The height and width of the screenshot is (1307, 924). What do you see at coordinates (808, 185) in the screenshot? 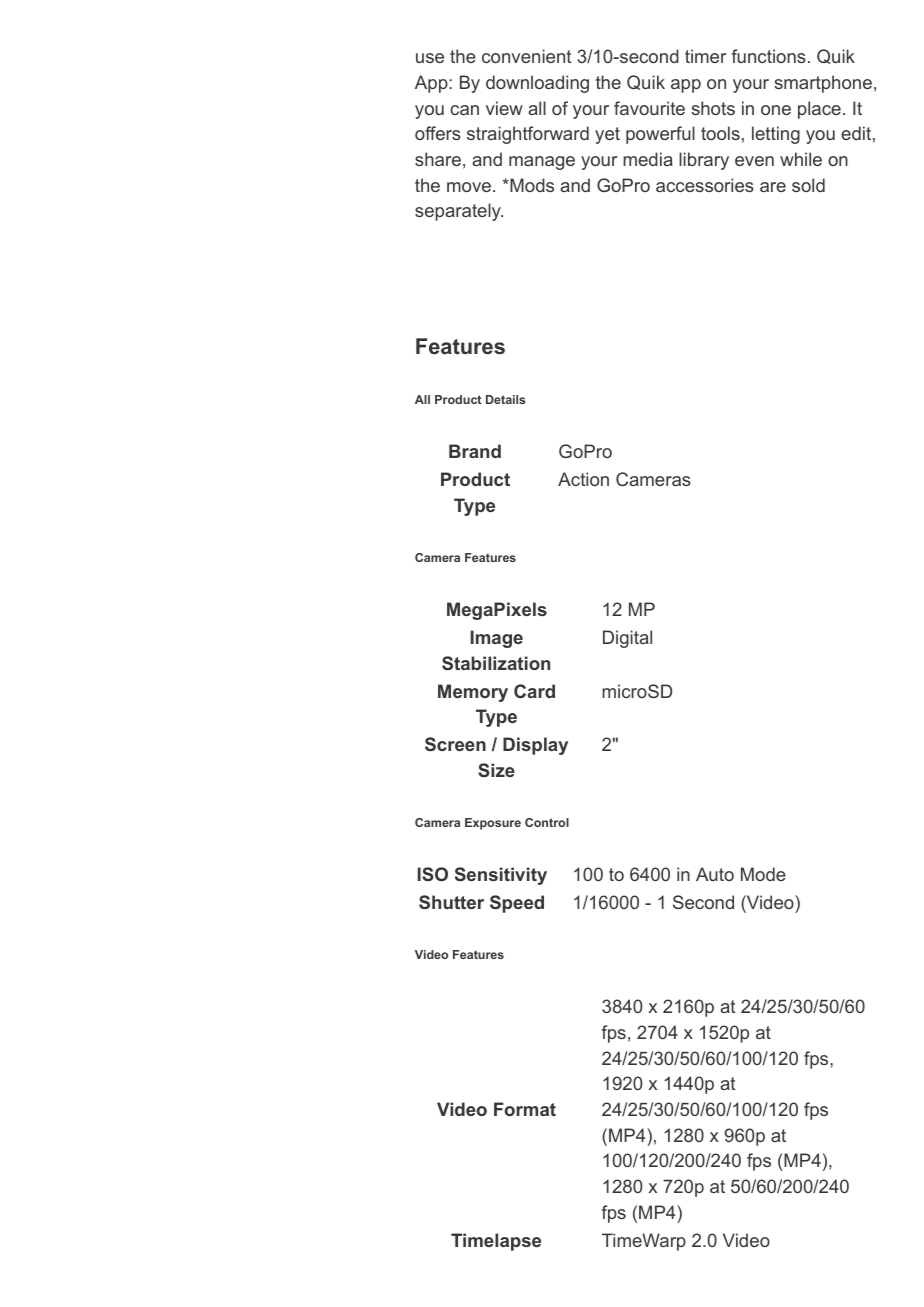
I see `sold` at bounding box center [808, 185].
